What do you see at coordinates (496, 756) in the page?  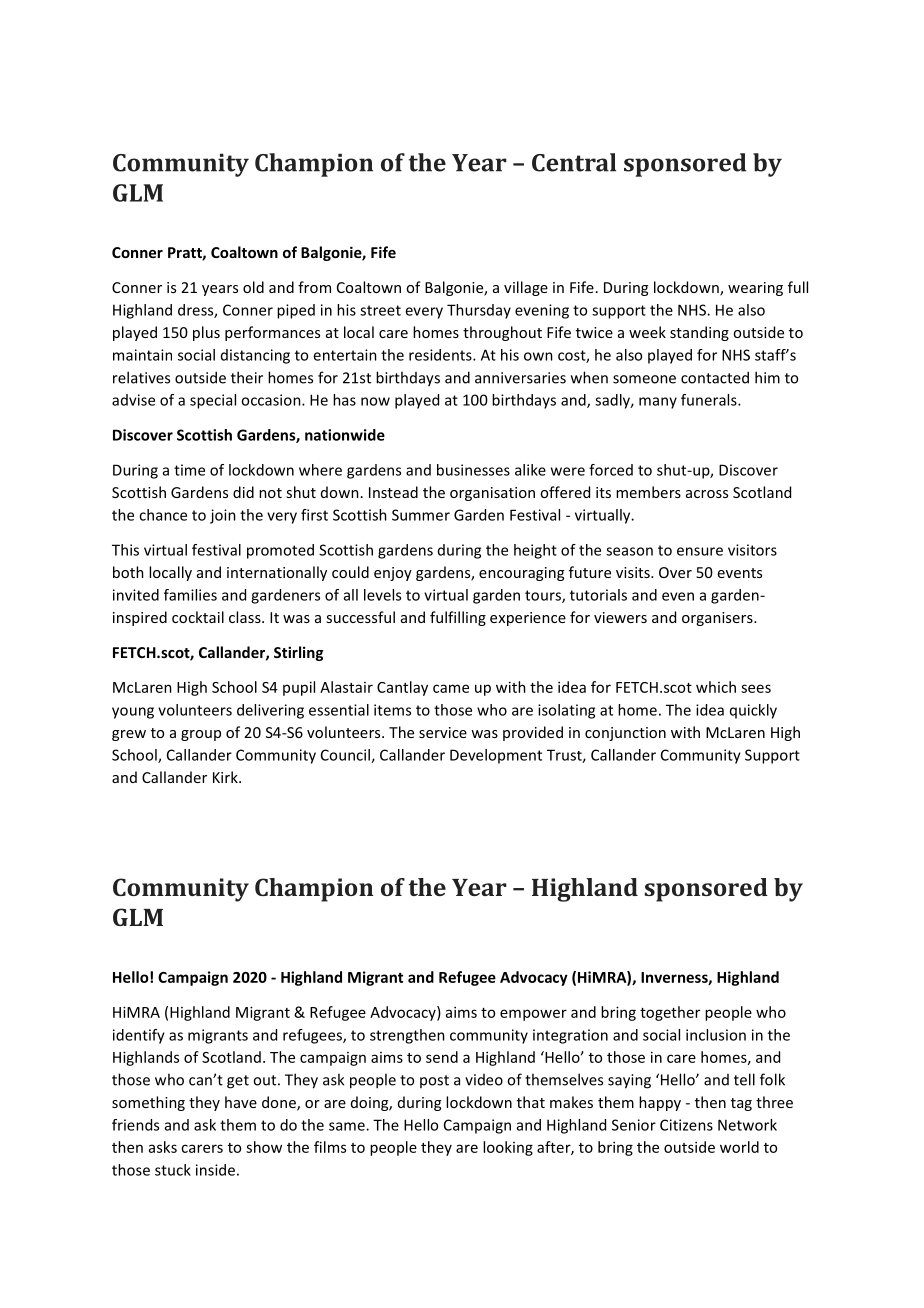 I see `Development` at bounding box center [496, 756].
